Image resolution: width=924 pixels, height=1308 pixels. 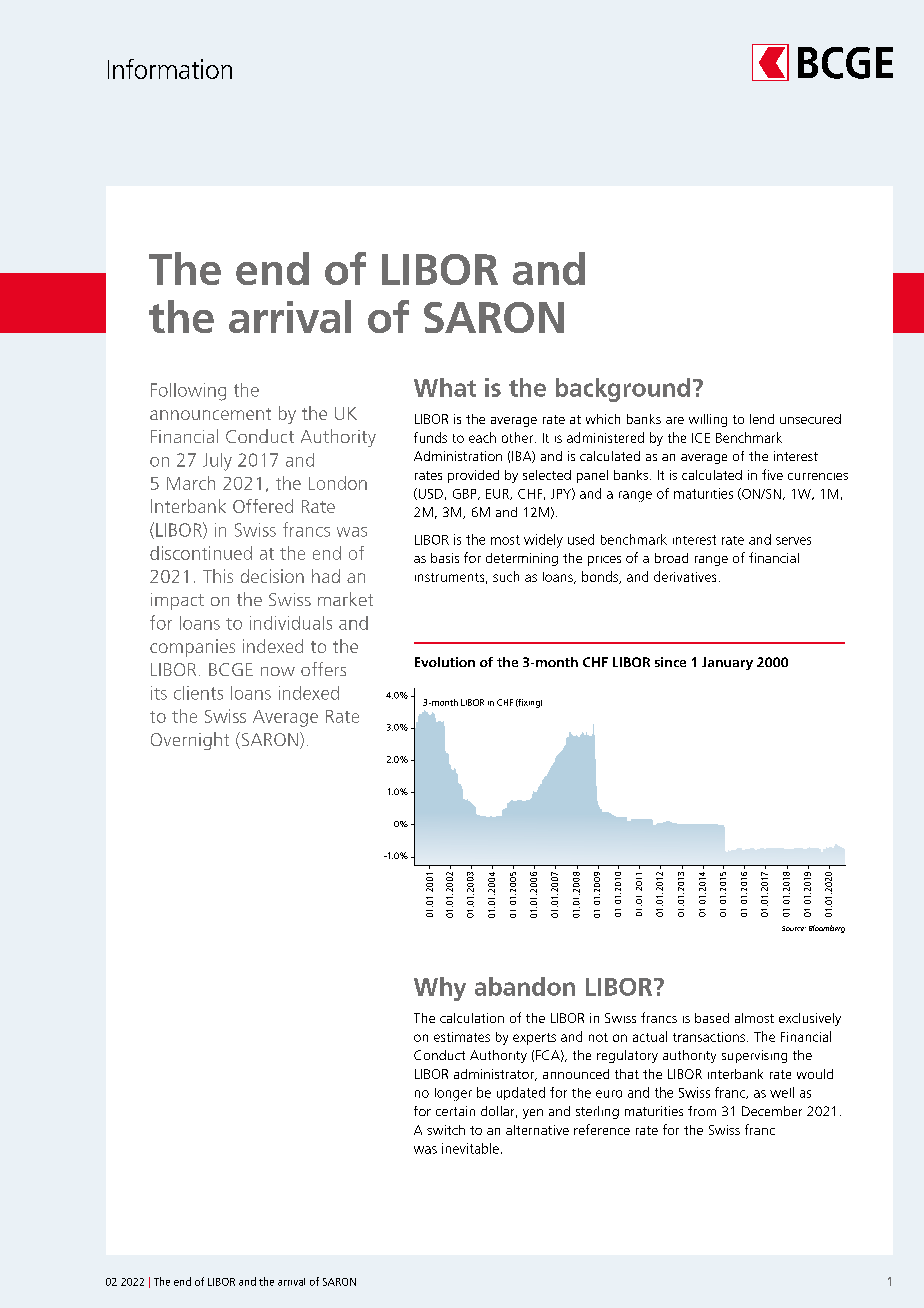 I want to click on background, so click(x=623, y=390).
